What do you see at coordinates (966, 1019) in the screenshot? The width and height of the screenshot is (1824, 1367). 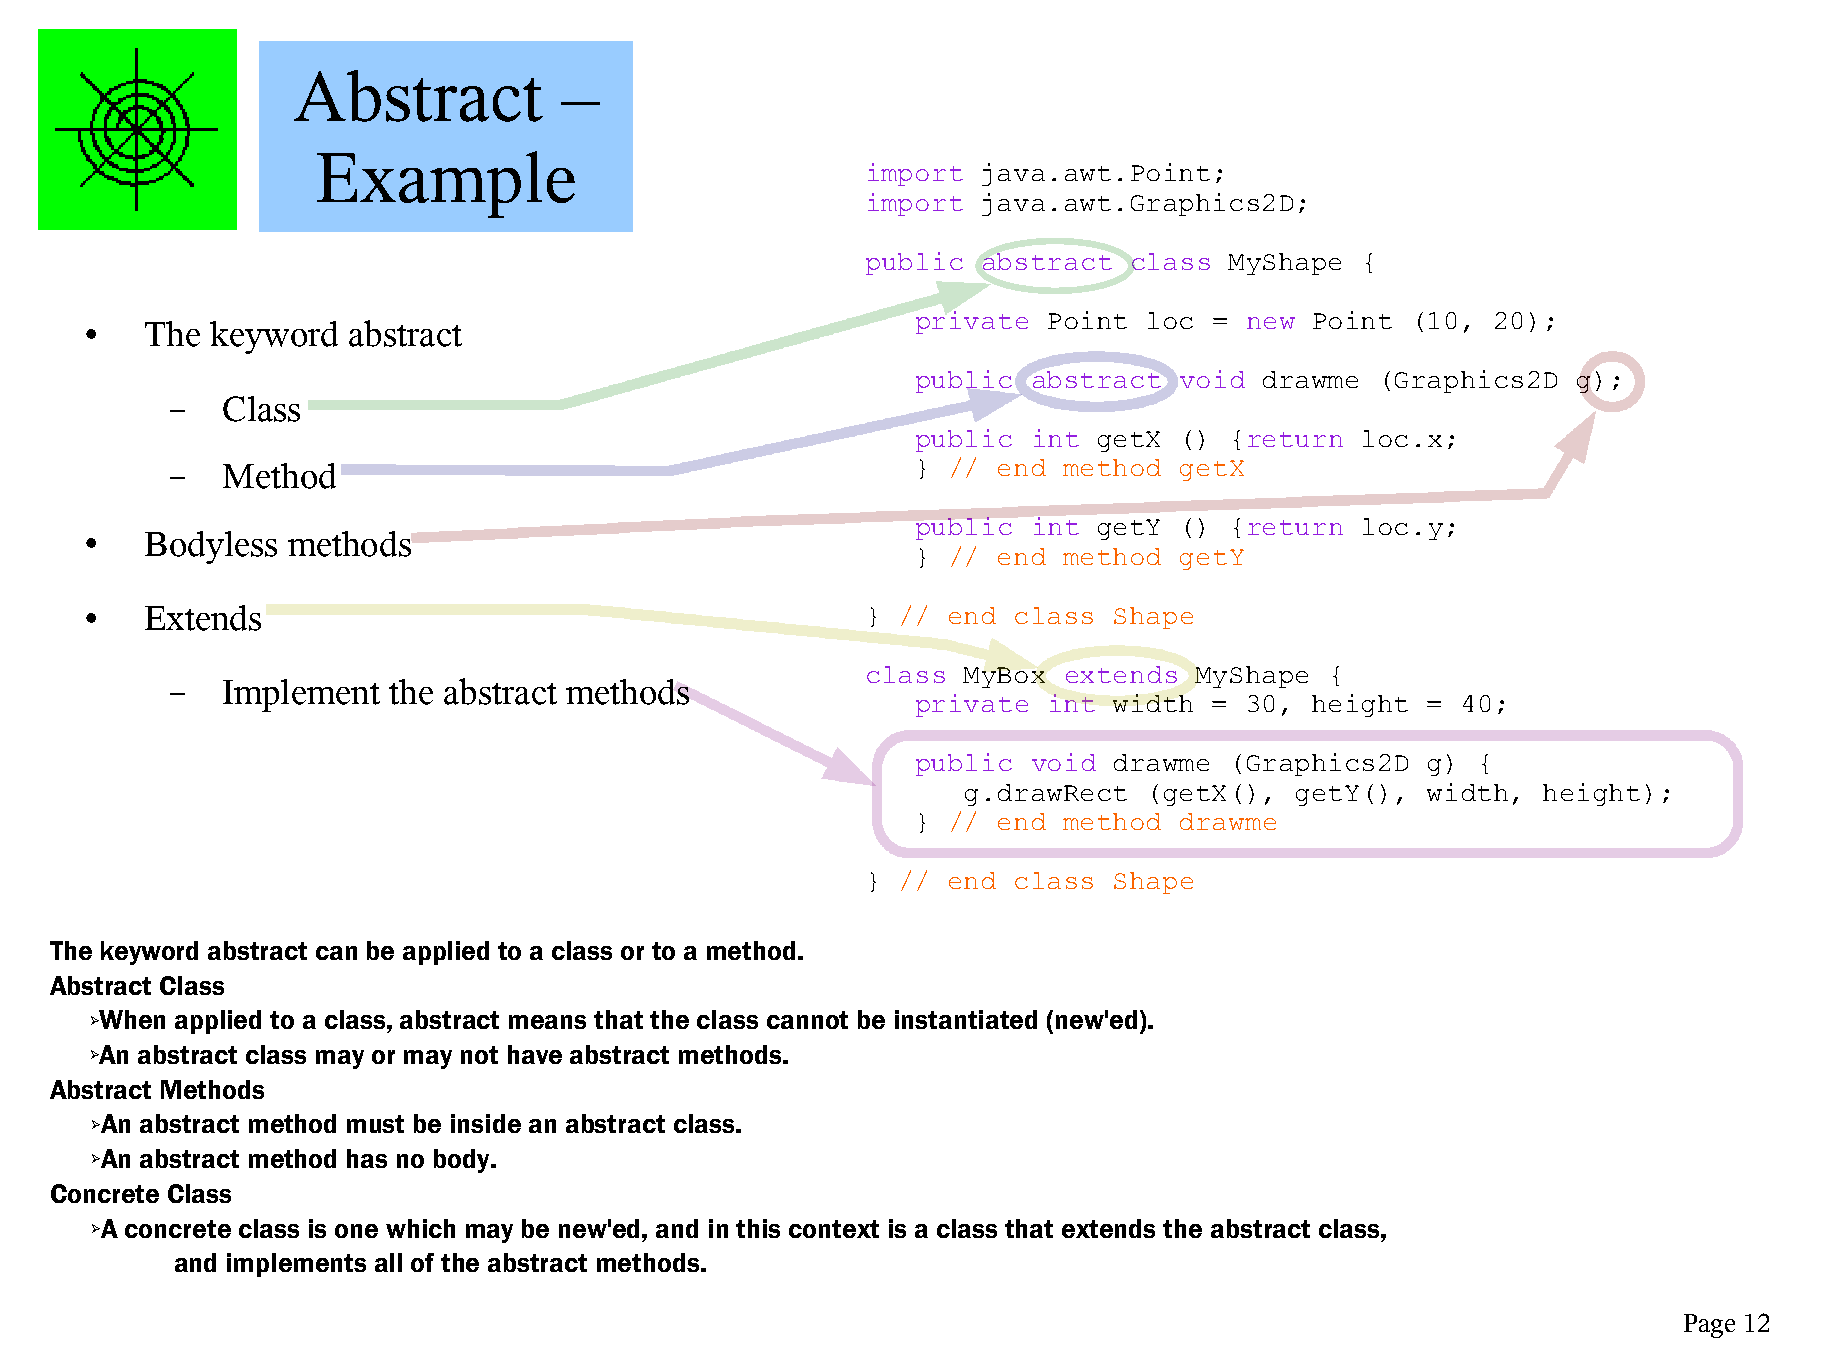 I see `instantiated` at bounding box center [966, 1019].
